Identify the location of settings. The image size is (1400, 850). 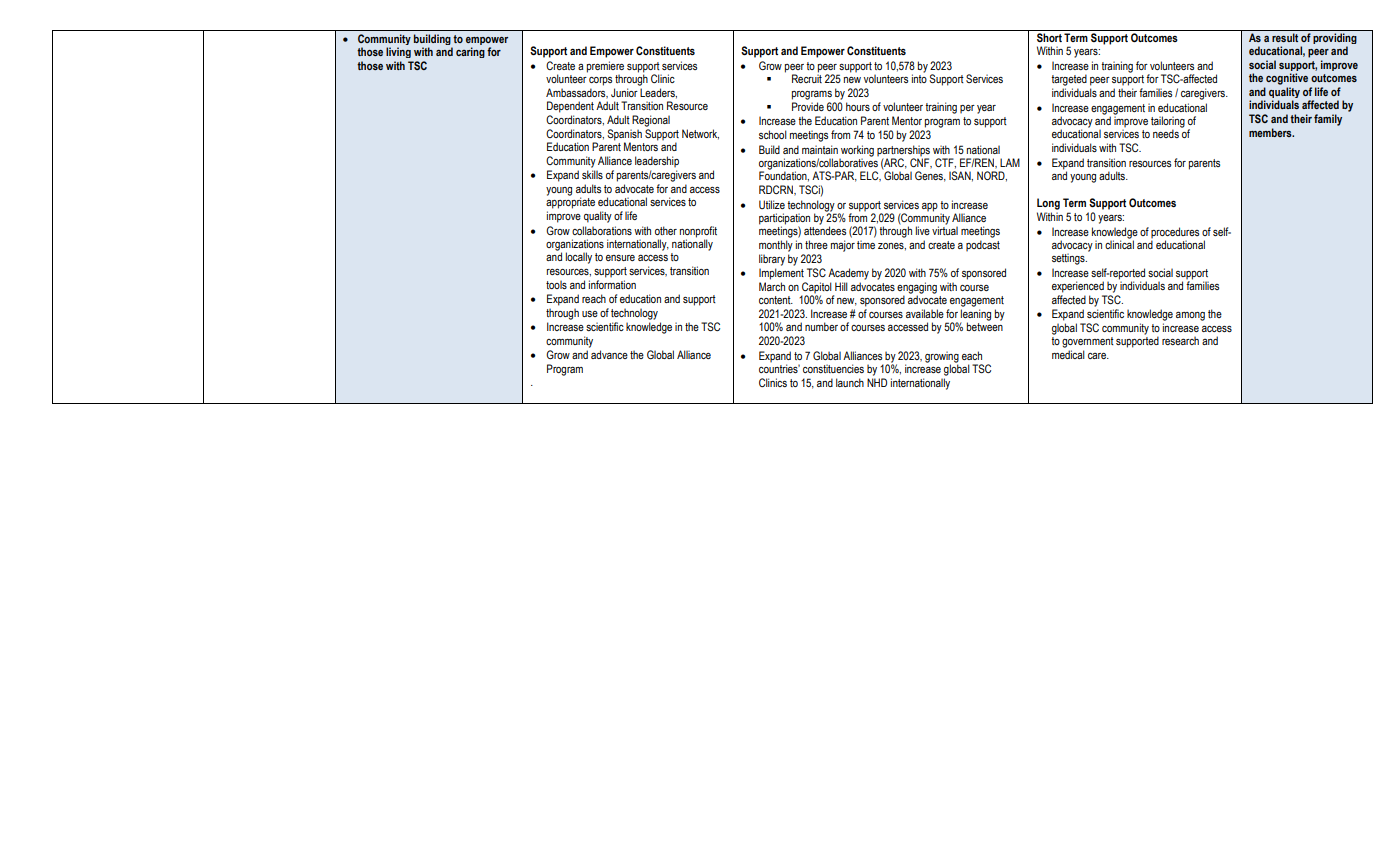
(1069, 259).
